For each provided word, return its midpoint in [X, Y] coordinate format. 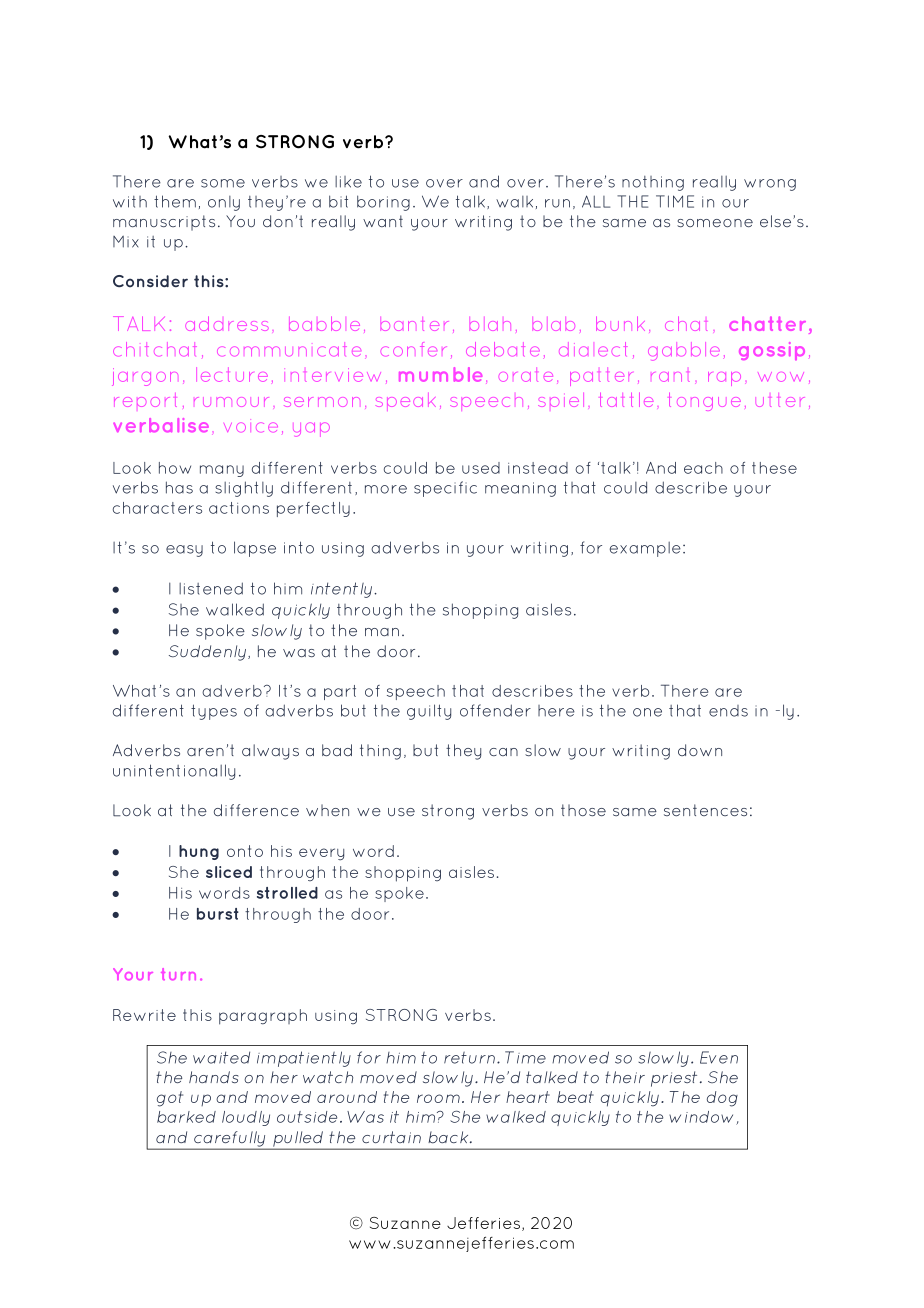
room [438, 1098]
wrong [770, 185]
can [503, 752]
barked [186, 1117]
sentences [705, 810]
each [703, 468]
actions [239, 508]
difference [256, 810]
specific [445, 489]
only [224, 203]
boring [383, 203]
